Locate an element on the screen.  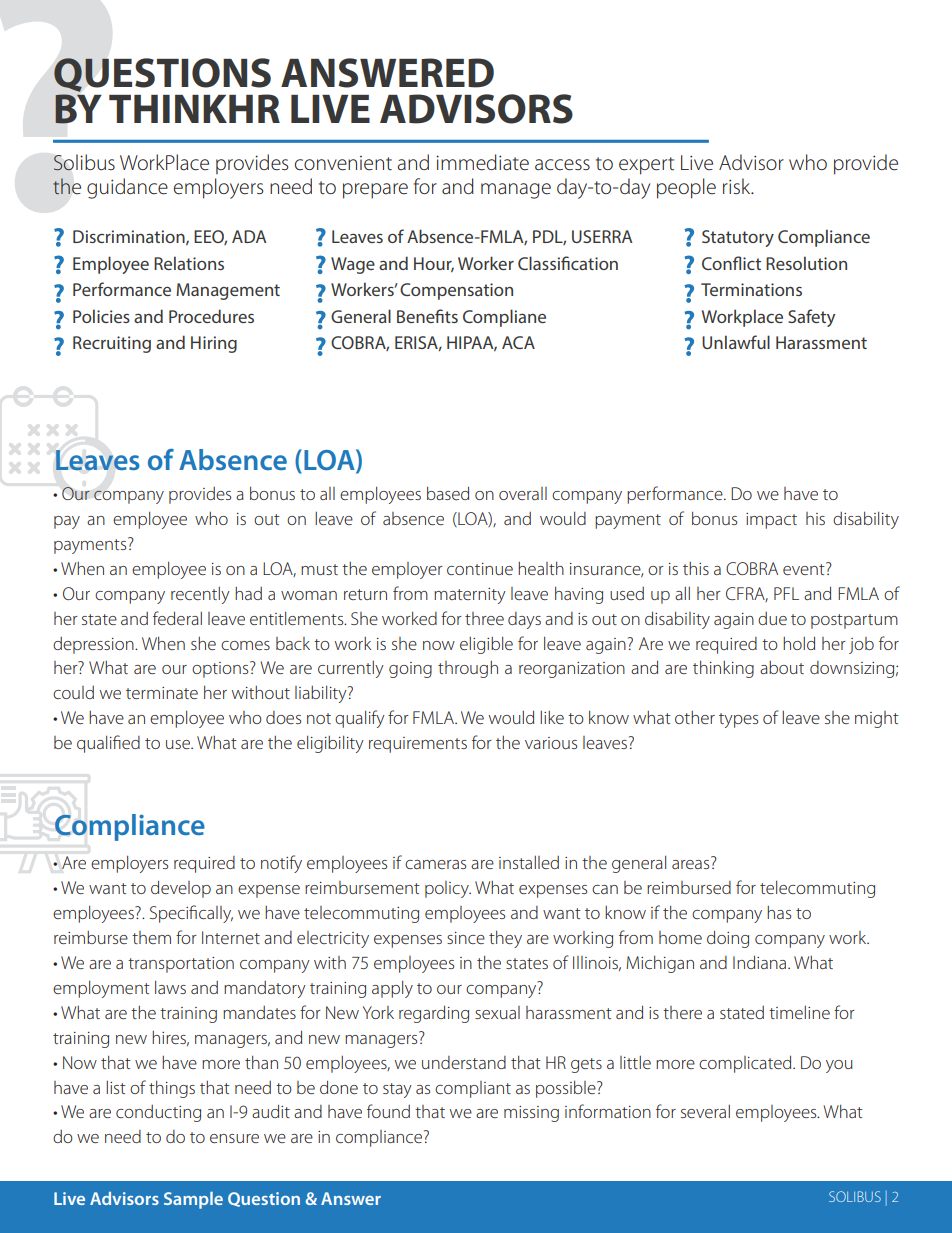
guidance is located at coordinates (127, 188).
